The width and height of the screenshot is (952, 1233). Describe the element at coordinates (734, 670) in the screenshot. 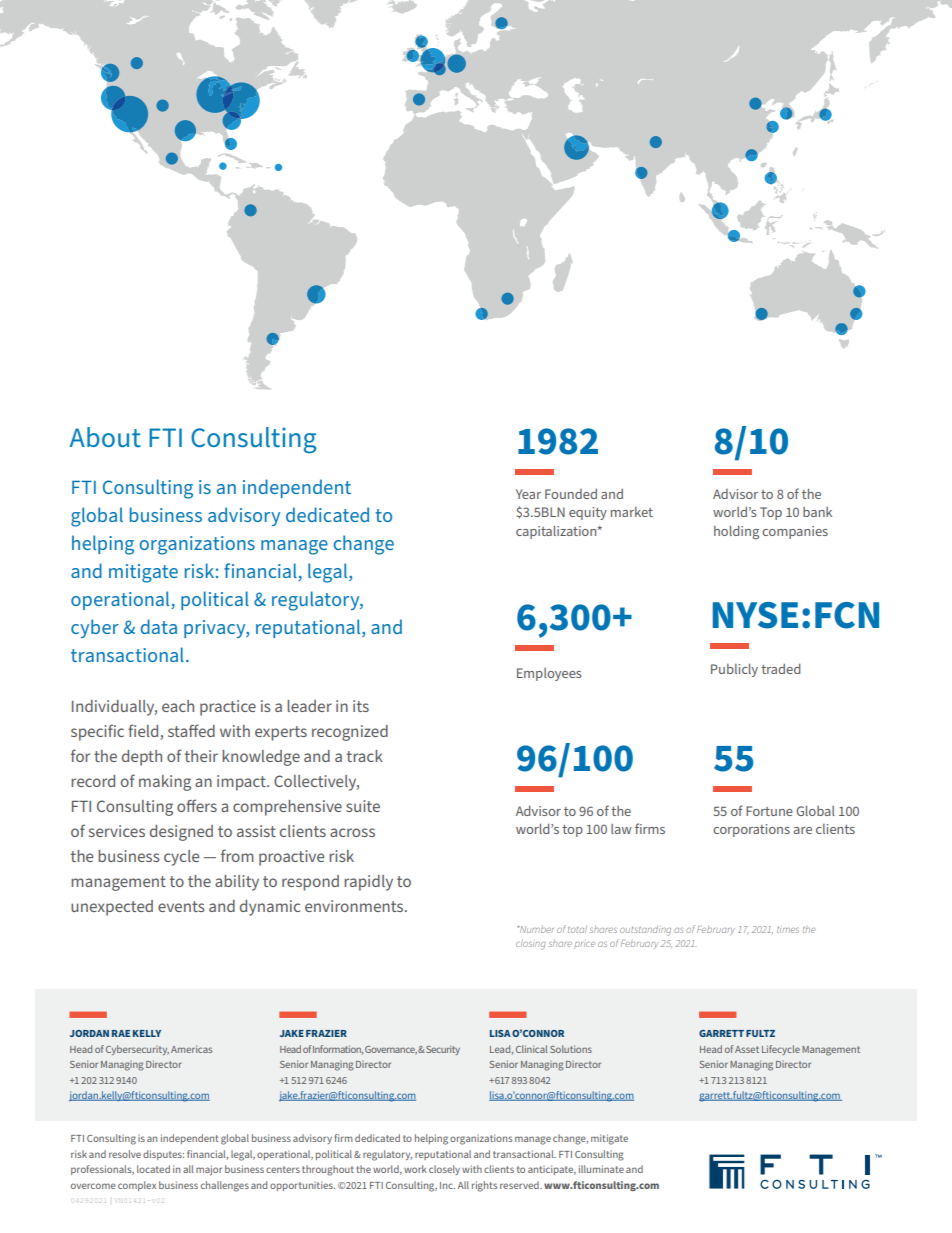

I see `Publicly` at that location.
